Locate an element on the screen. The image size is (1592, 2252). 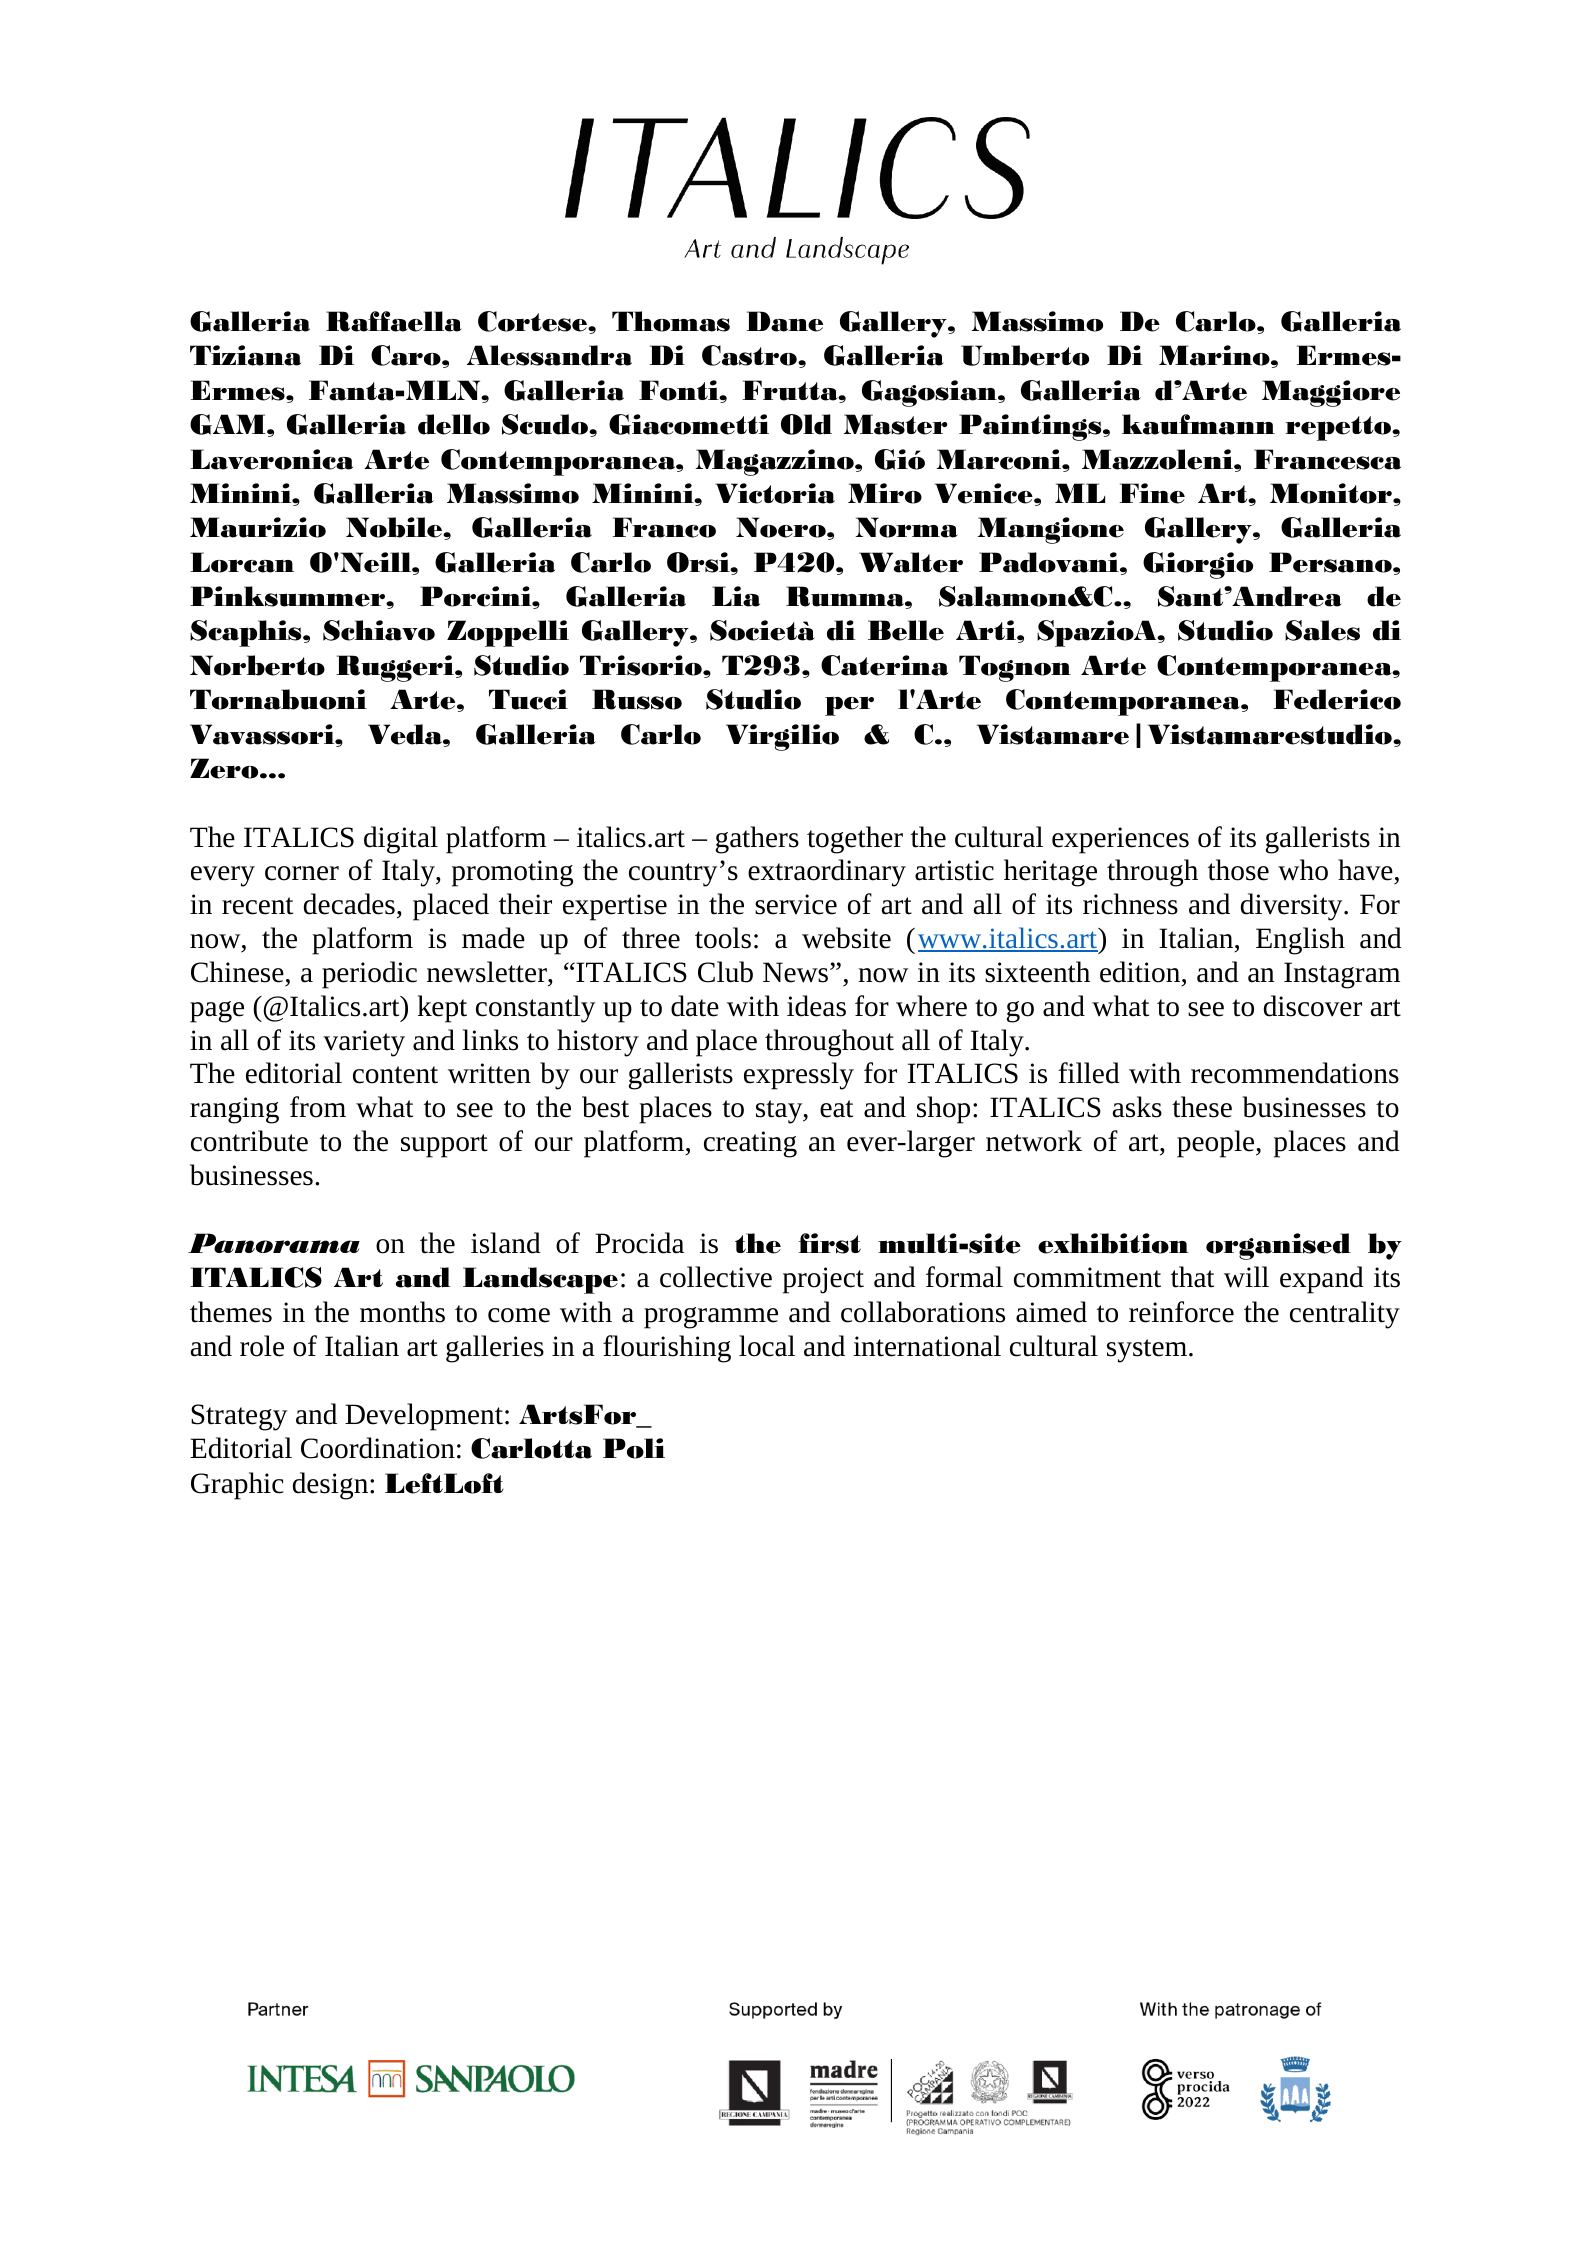
system is located at coordinates (1148, 1351).
